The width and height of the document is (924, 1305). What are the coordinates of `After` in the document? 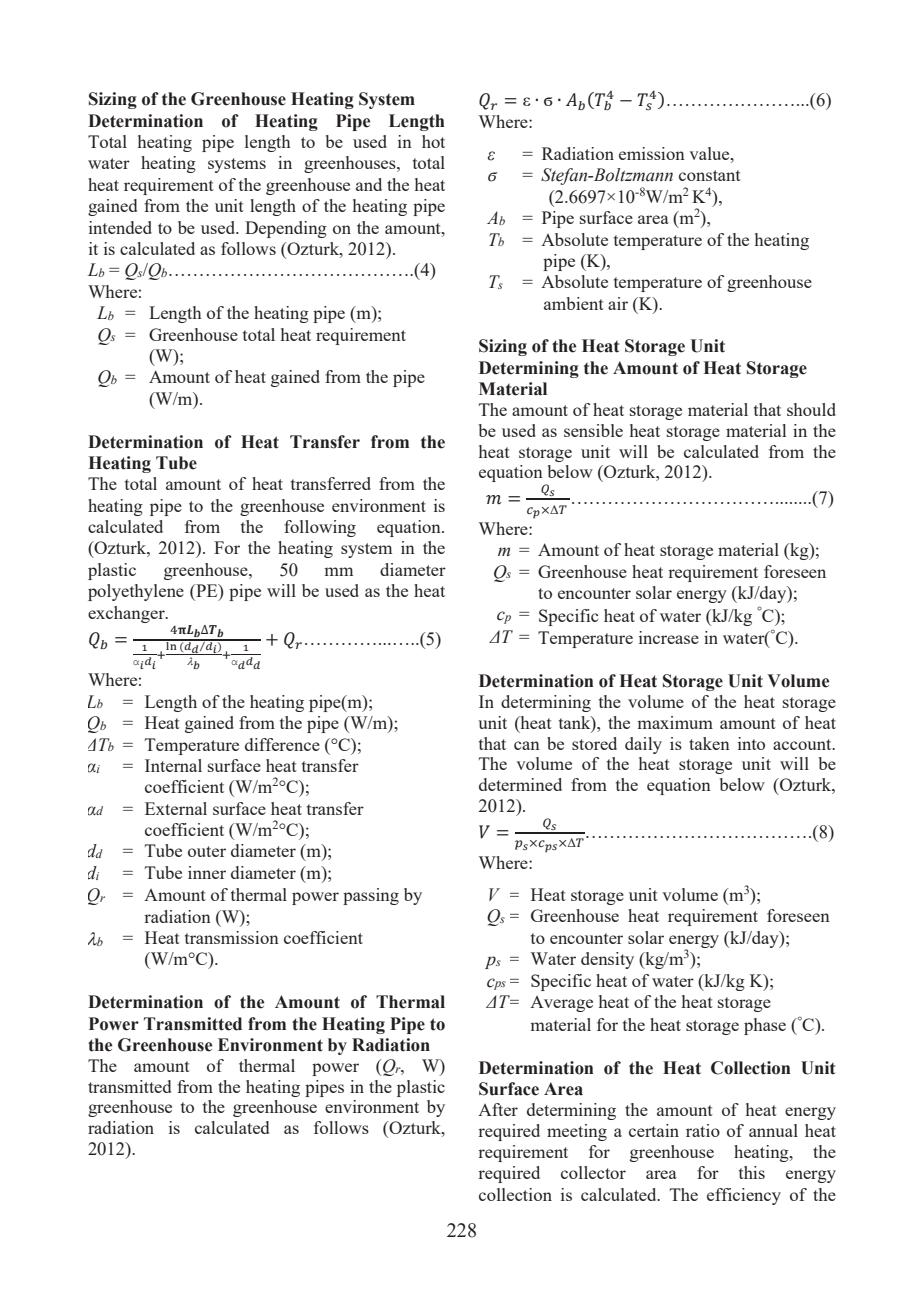 It's located at (498, 1109).
